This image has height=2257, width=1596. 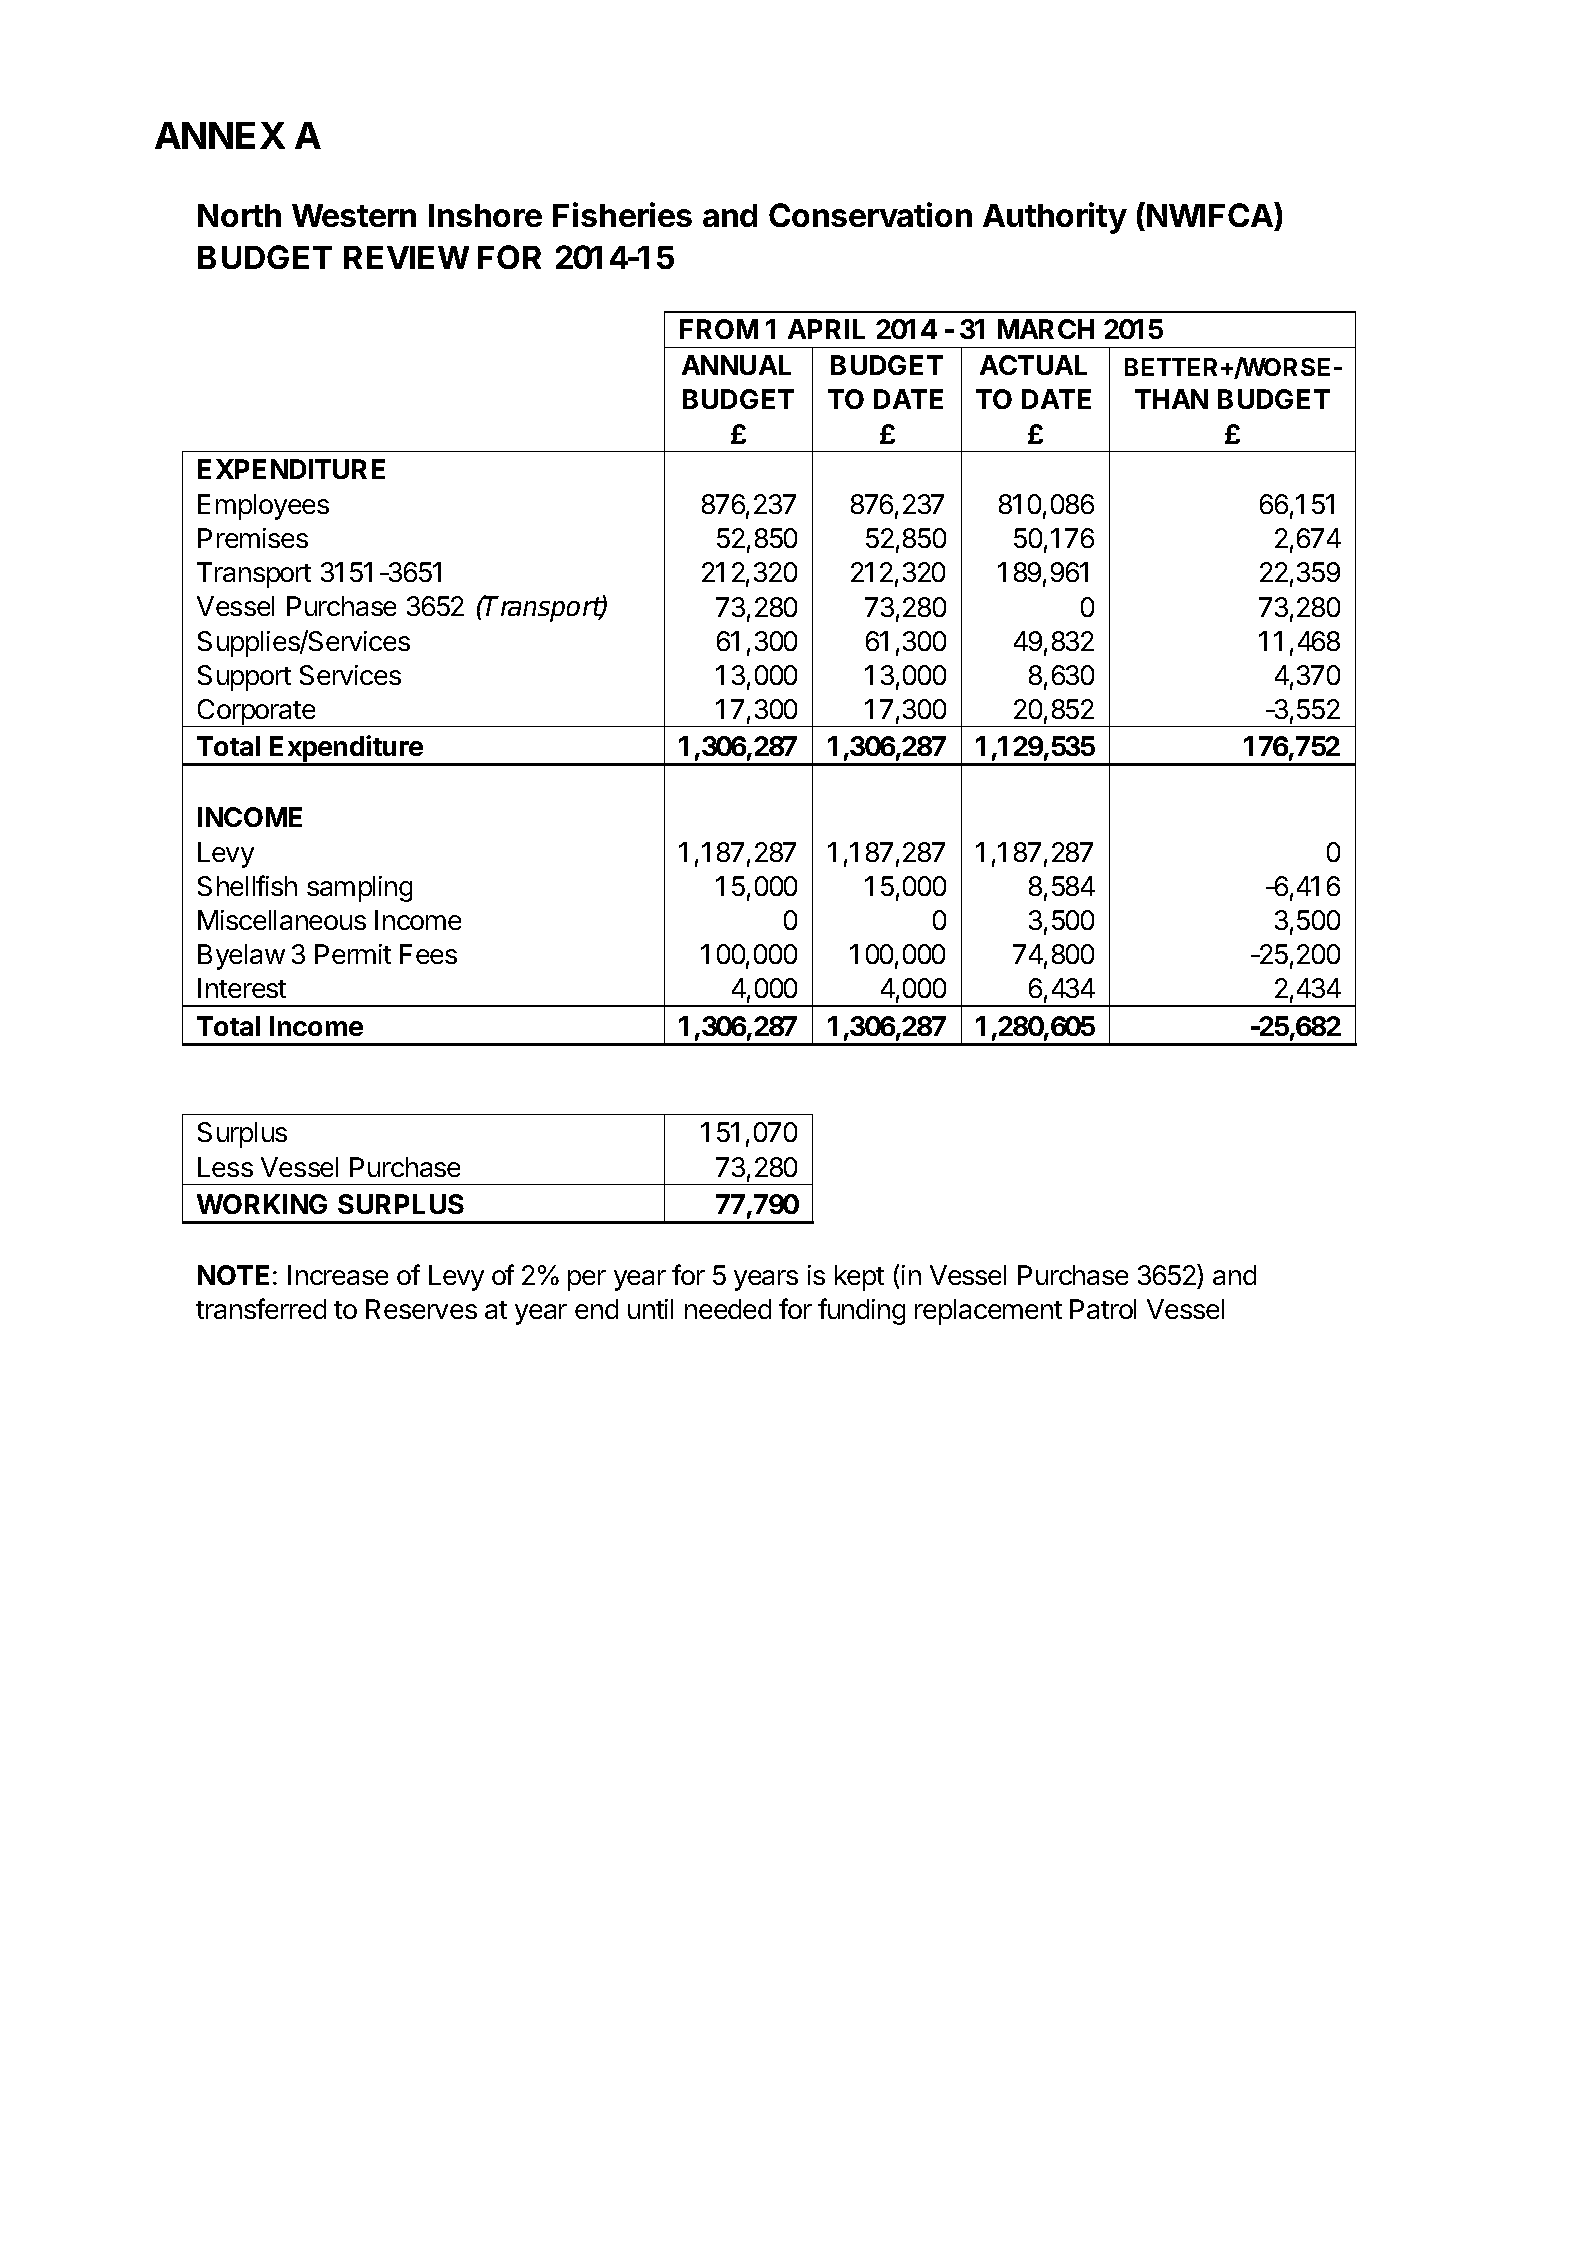 What do you see at coordinates (859, 1278) in the image?
I see `kept` at bounding box center [859, 1278].
